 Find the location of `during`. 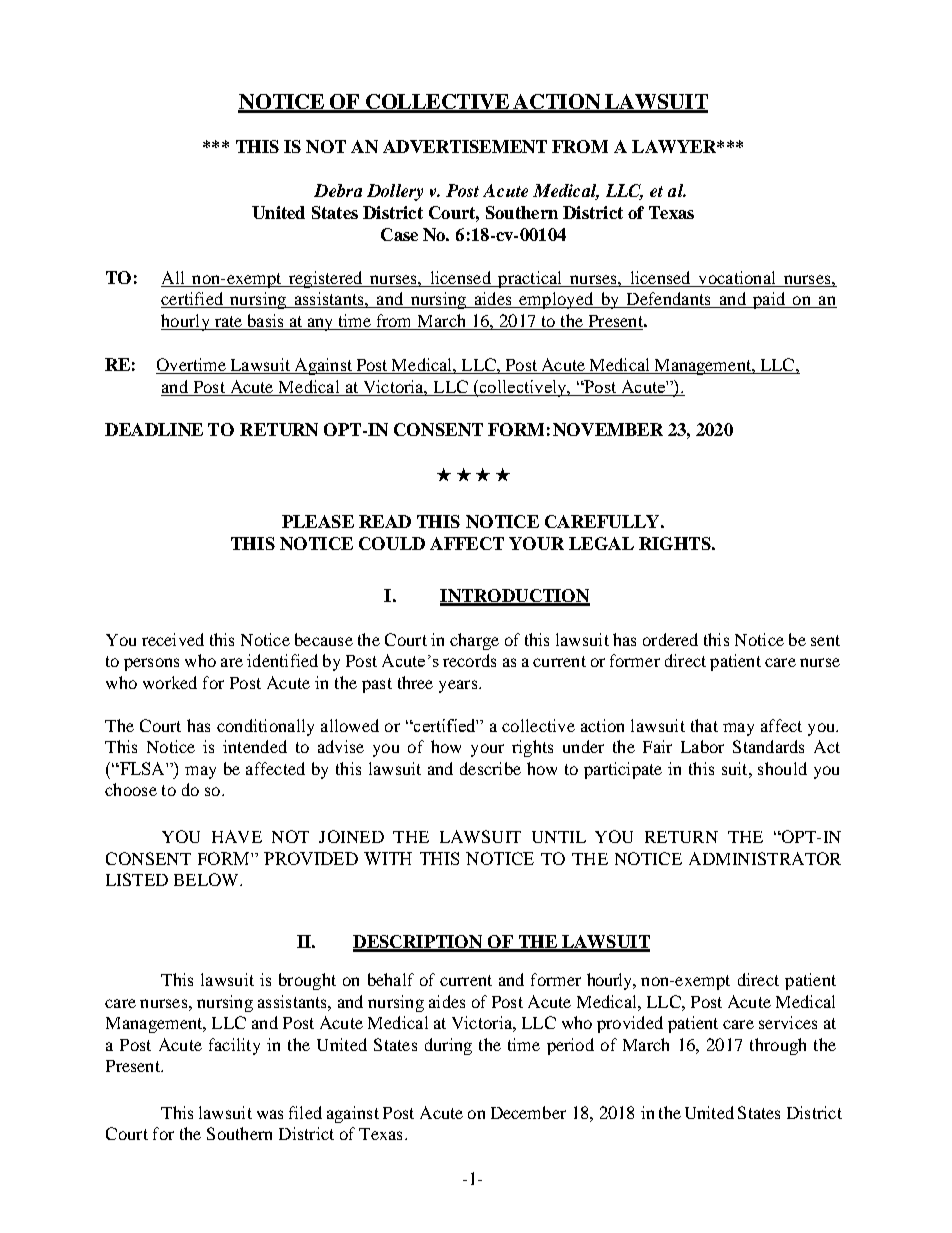

during is located at coordinates (448, 1046).
